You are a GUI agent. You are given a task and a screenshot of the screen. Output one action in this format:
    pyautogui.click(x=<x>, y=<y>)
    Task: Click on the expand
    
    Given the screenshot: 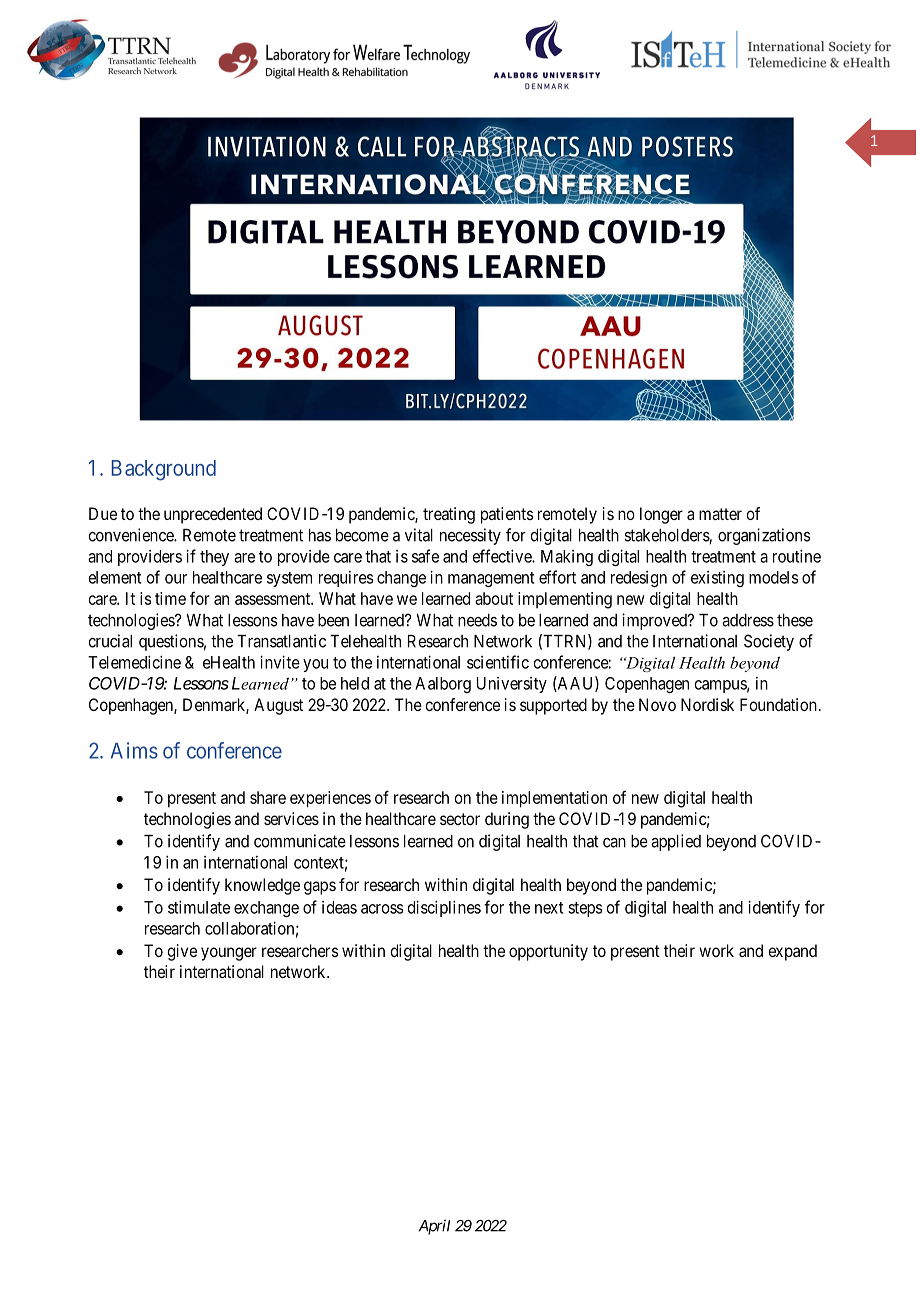 What is the action you would take?
    pyautogui.click(x=792, y=952)
